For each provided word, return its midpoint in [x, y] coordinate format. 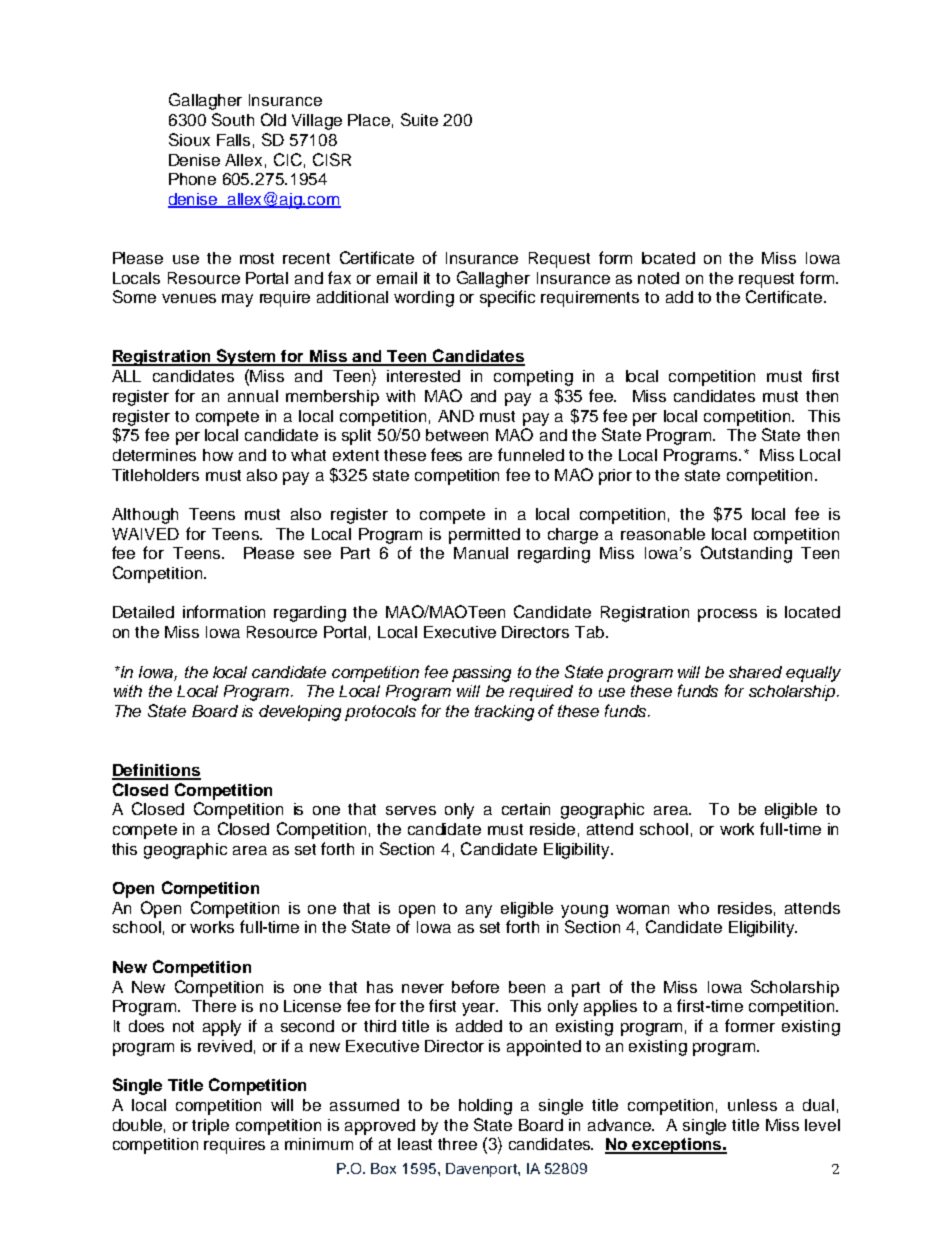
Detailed [143, 612]
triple [210, 1127]
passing [481, 674]
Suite [419, 119]
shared [755, 672]
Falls [233, 140]
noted [658, 278]
